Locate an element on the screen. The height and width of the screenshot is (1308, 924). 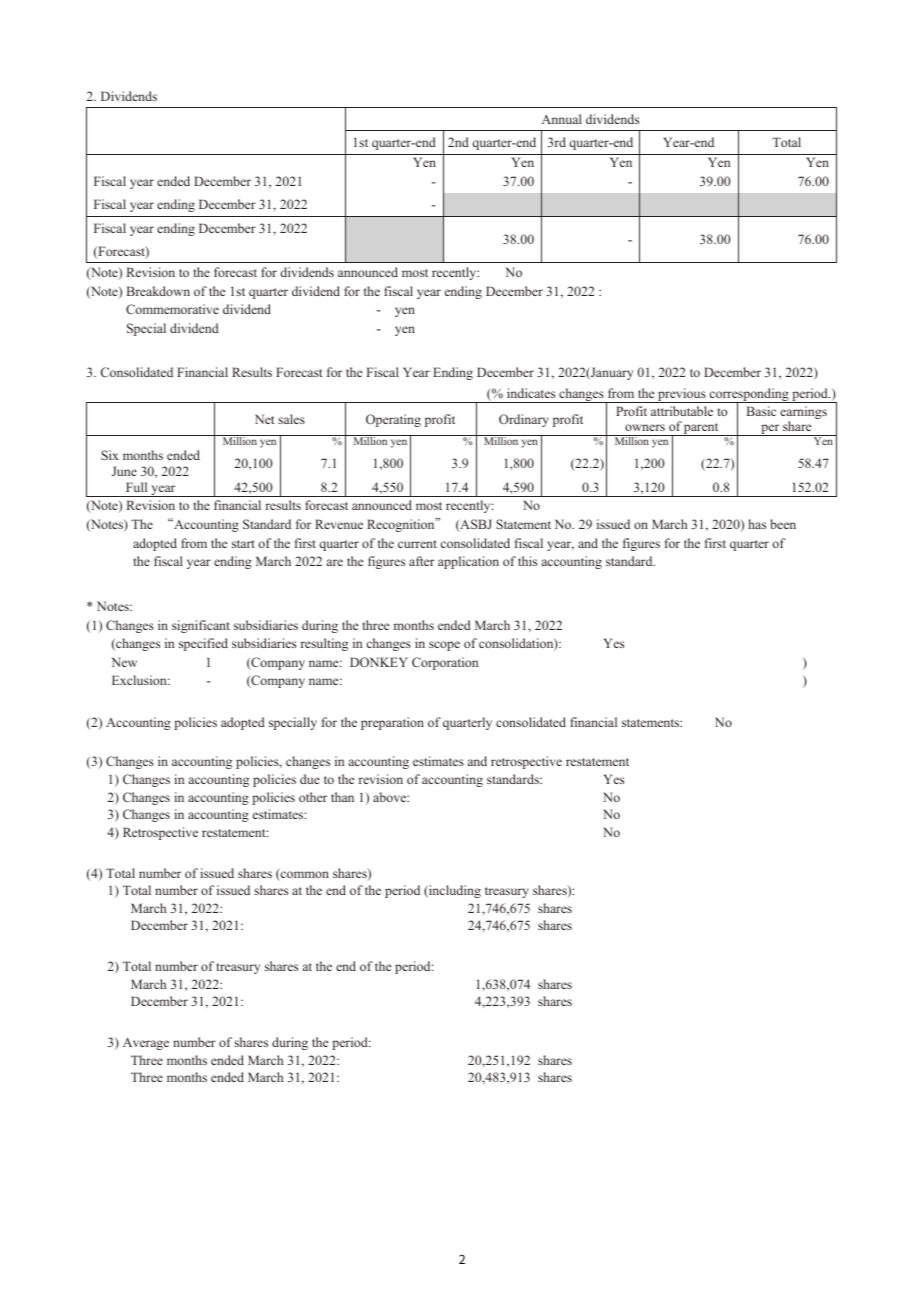
Average is located at coordinates (146, 1044).
